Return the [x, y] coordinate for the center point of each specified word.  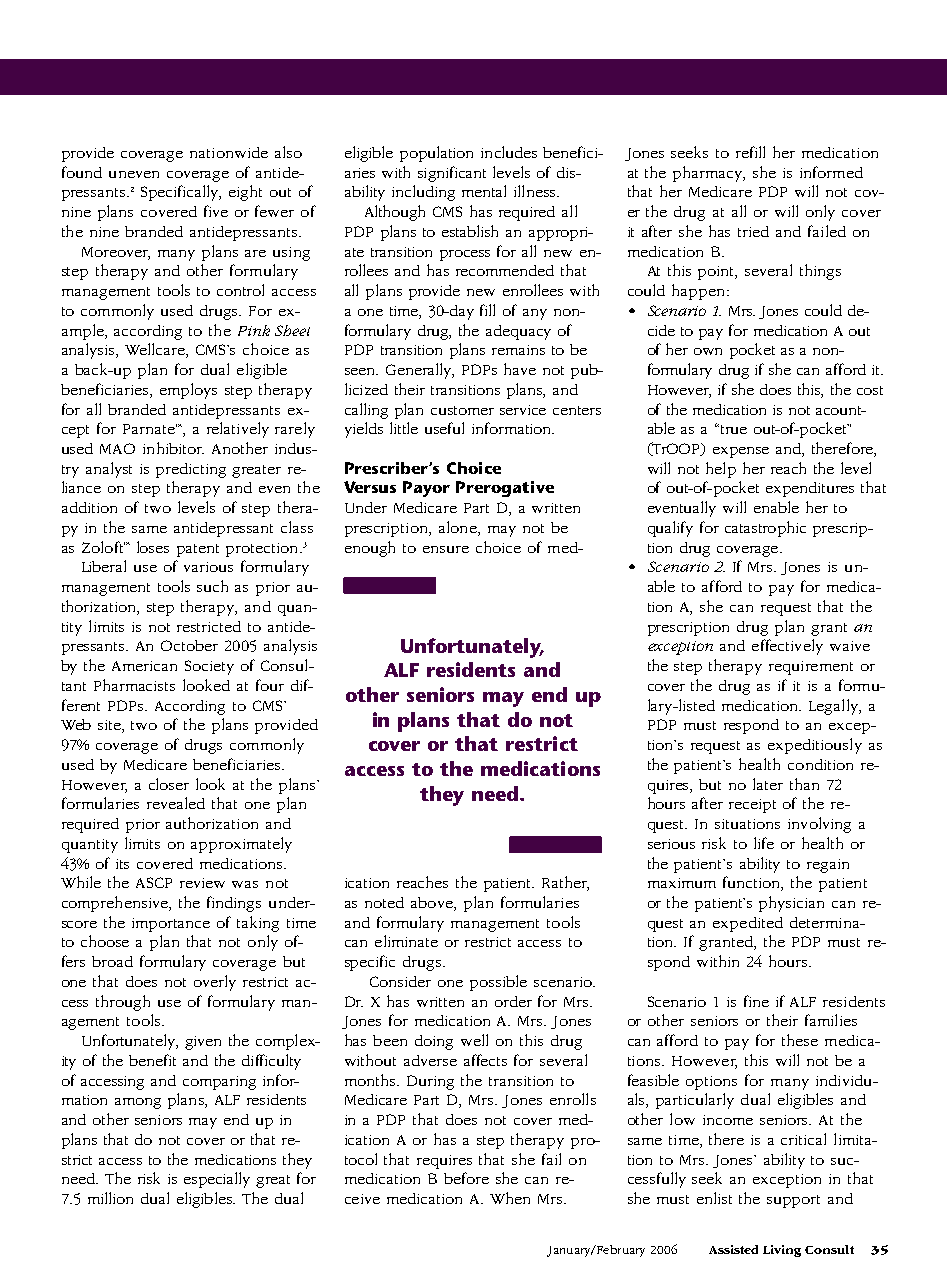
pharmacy [709, 174]
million [110, 1198]
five [216, 211]
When [510, 1198]
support [793, 1201]
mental [484, 191]
